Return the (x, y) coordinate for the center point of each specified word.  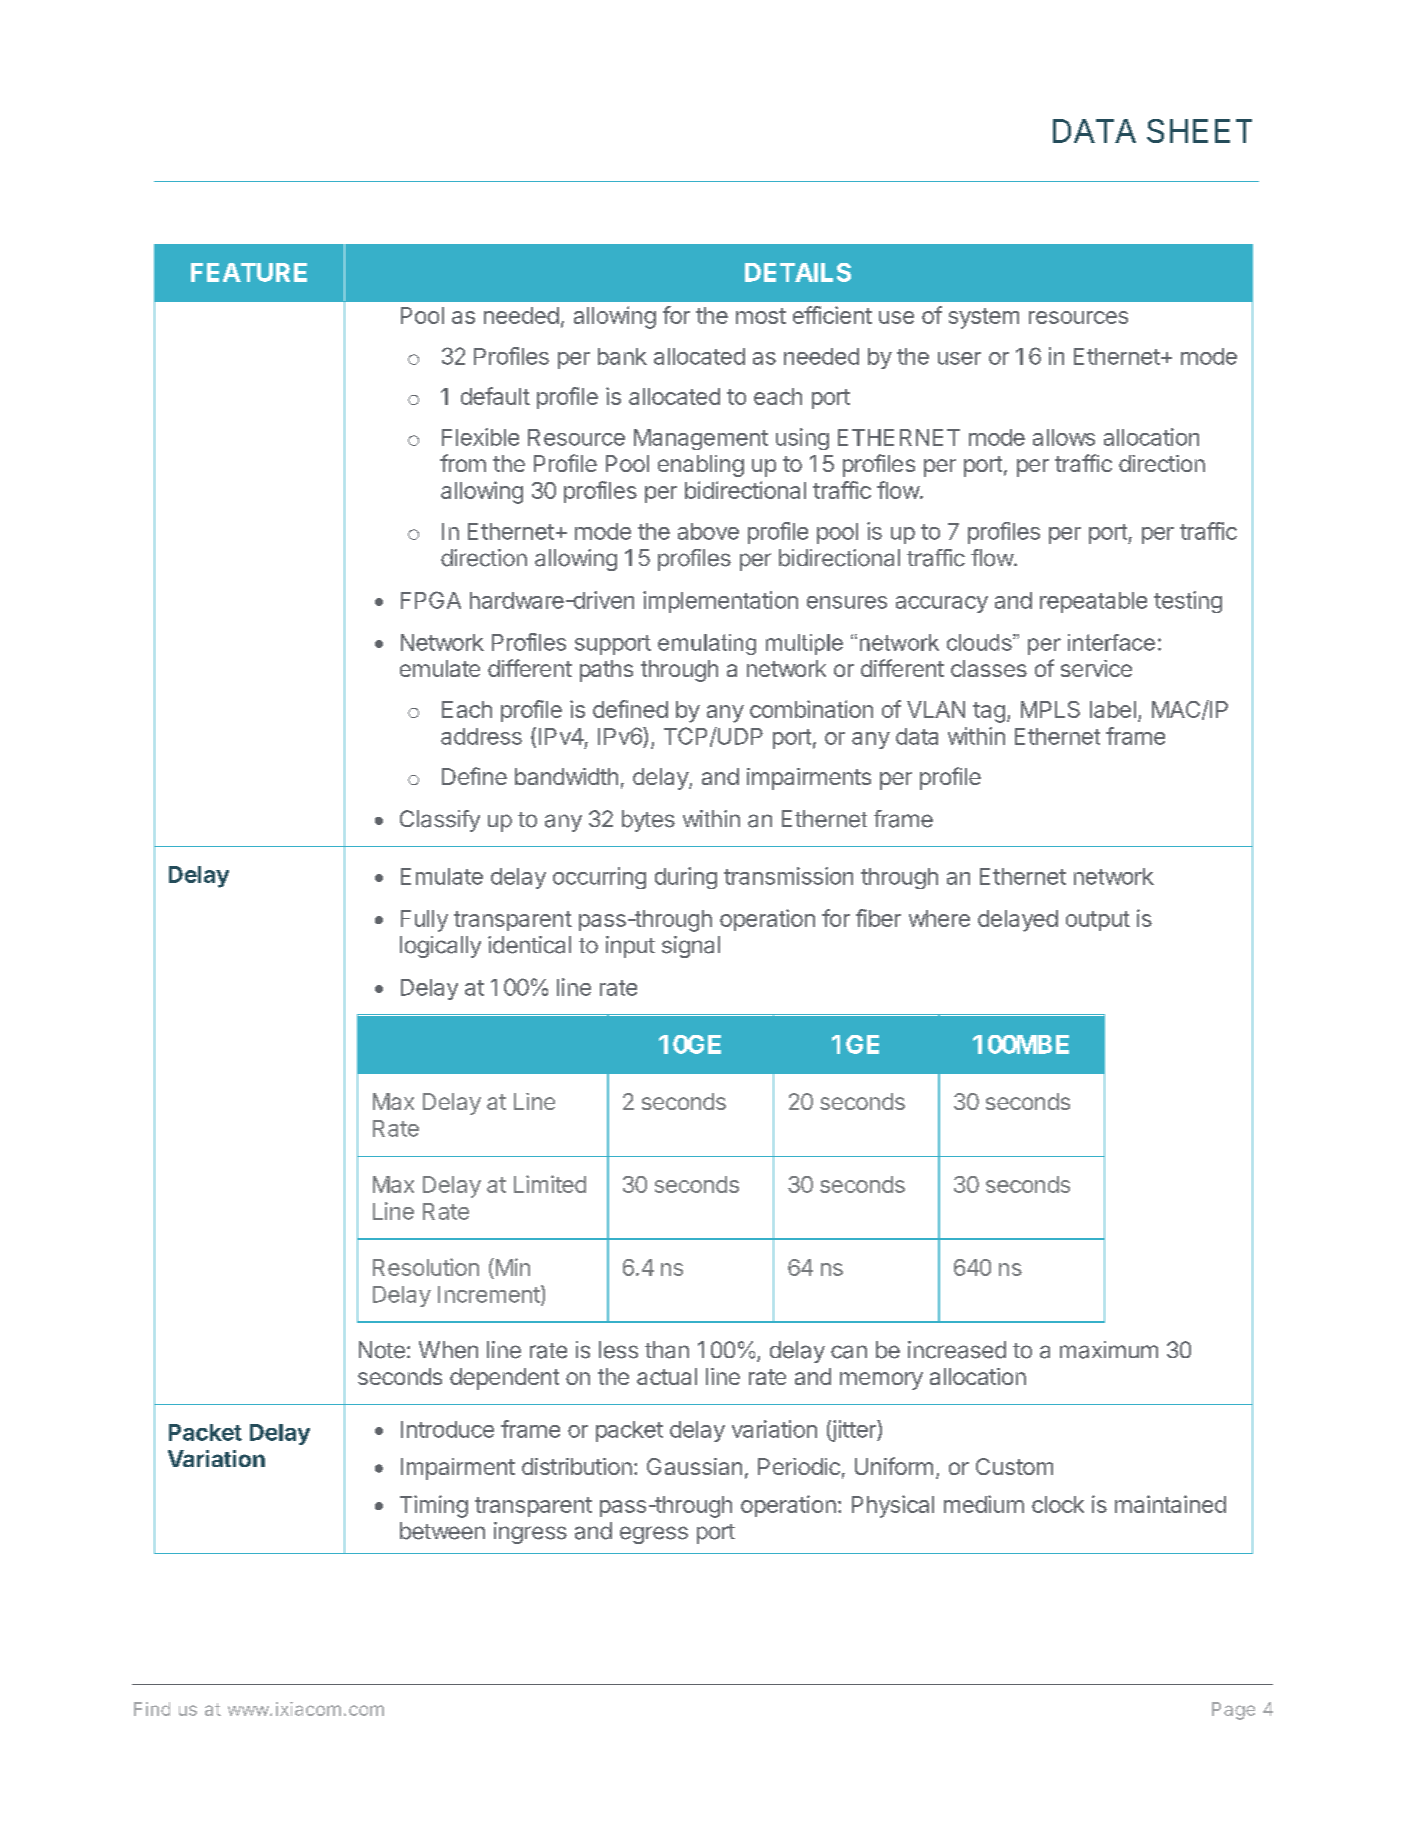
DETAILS (798, 272)
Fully (424, 921)
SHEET (1199, 131)
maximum (1109, 1350)
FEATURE (249, 272)
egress (654, 1535)
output (1098, 921)
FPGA (431, 600)
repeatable (1093, 602)
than (667, 1350)
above (708, 531)
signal (691, 947)
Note (382, 1350)
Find (152, 1709)
